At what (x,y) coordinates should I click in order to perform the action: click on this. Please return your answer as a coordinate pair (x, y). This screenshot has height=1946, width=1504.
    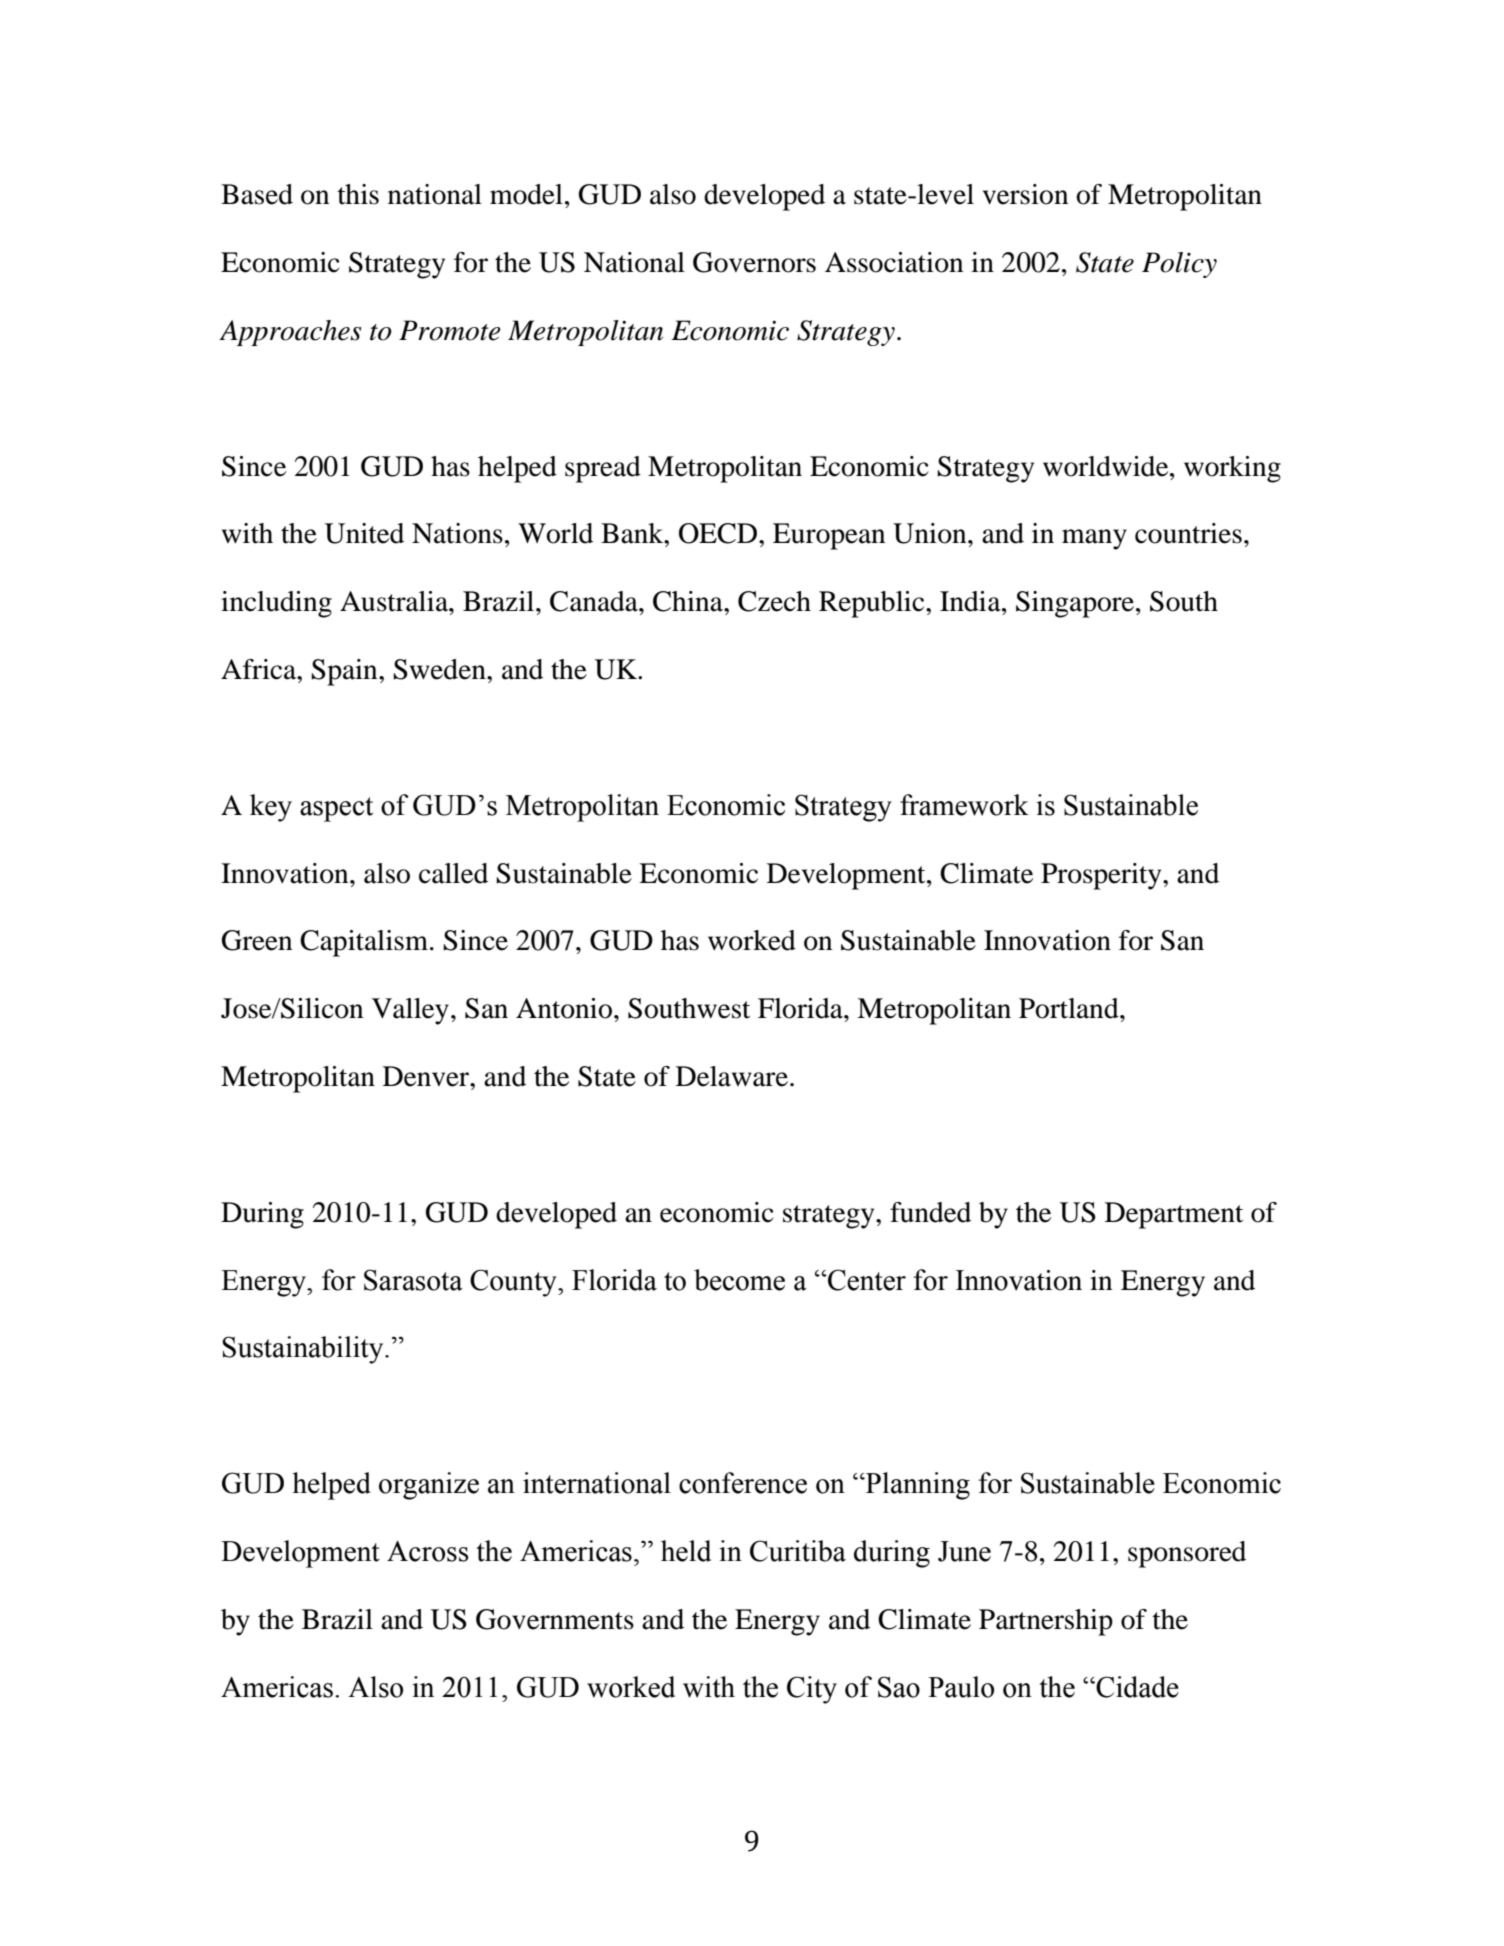
    Looking at the image, I should click on (358, 194).
